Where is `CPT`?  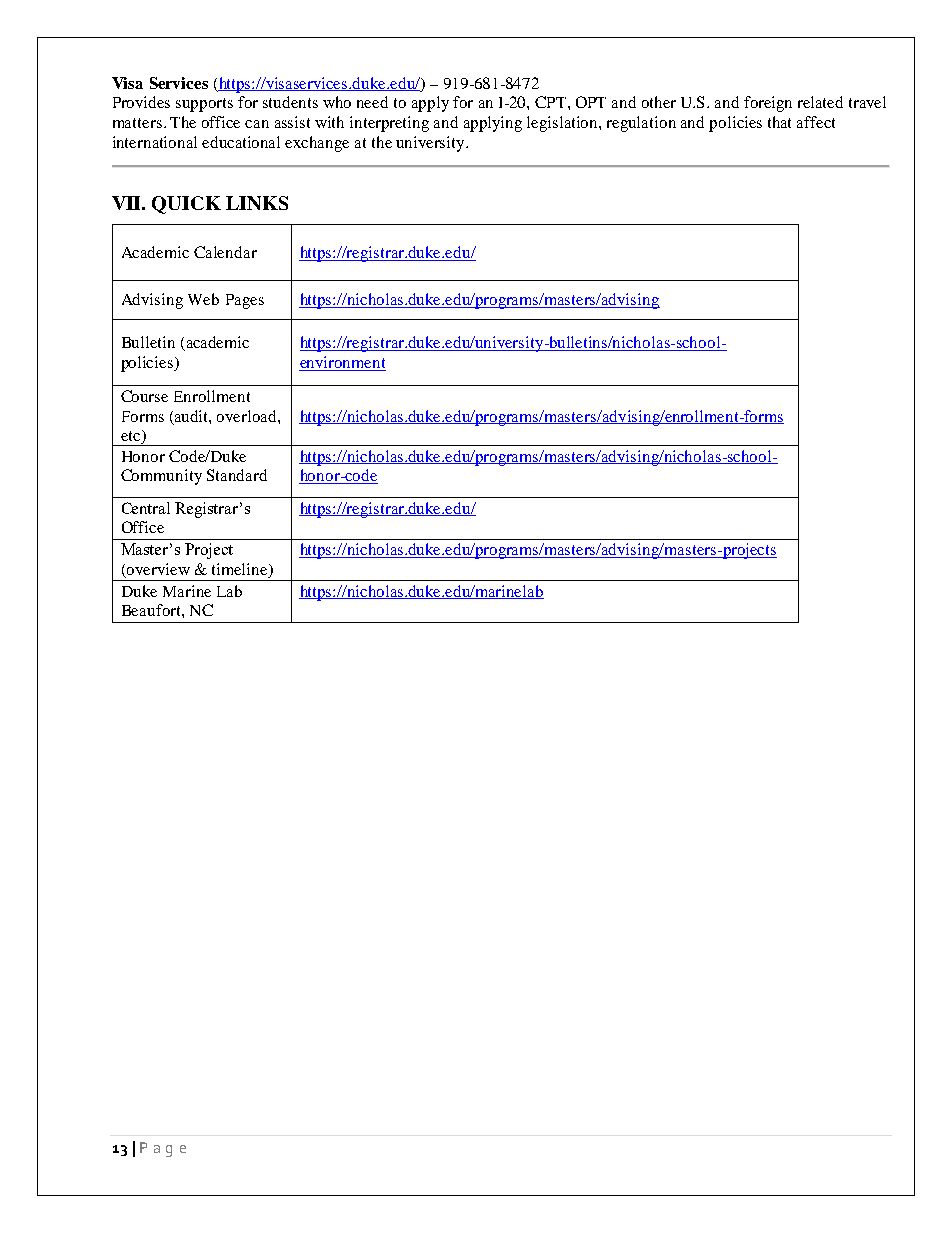
CPT is located at coordinates (552, 102).
